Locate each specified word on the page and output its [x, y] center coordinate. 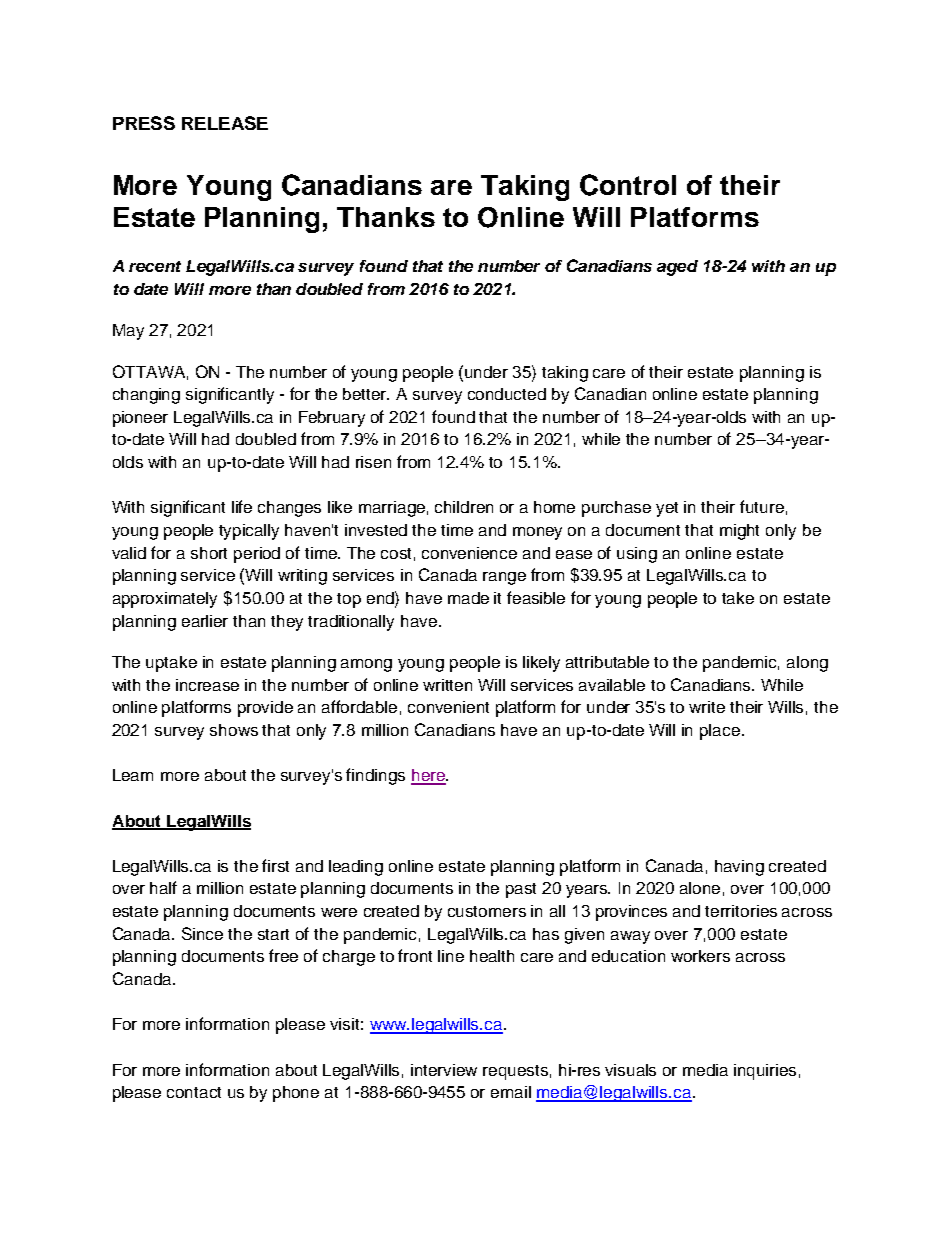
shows [234, 730]
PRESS [144, 123]
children [464, 507]
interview [444, 1070]
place [721, 732]
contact [194, 1092]
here [429, 776]
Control [628, 185]
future [762, 506]
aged [677, 268]
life [242, 506]
